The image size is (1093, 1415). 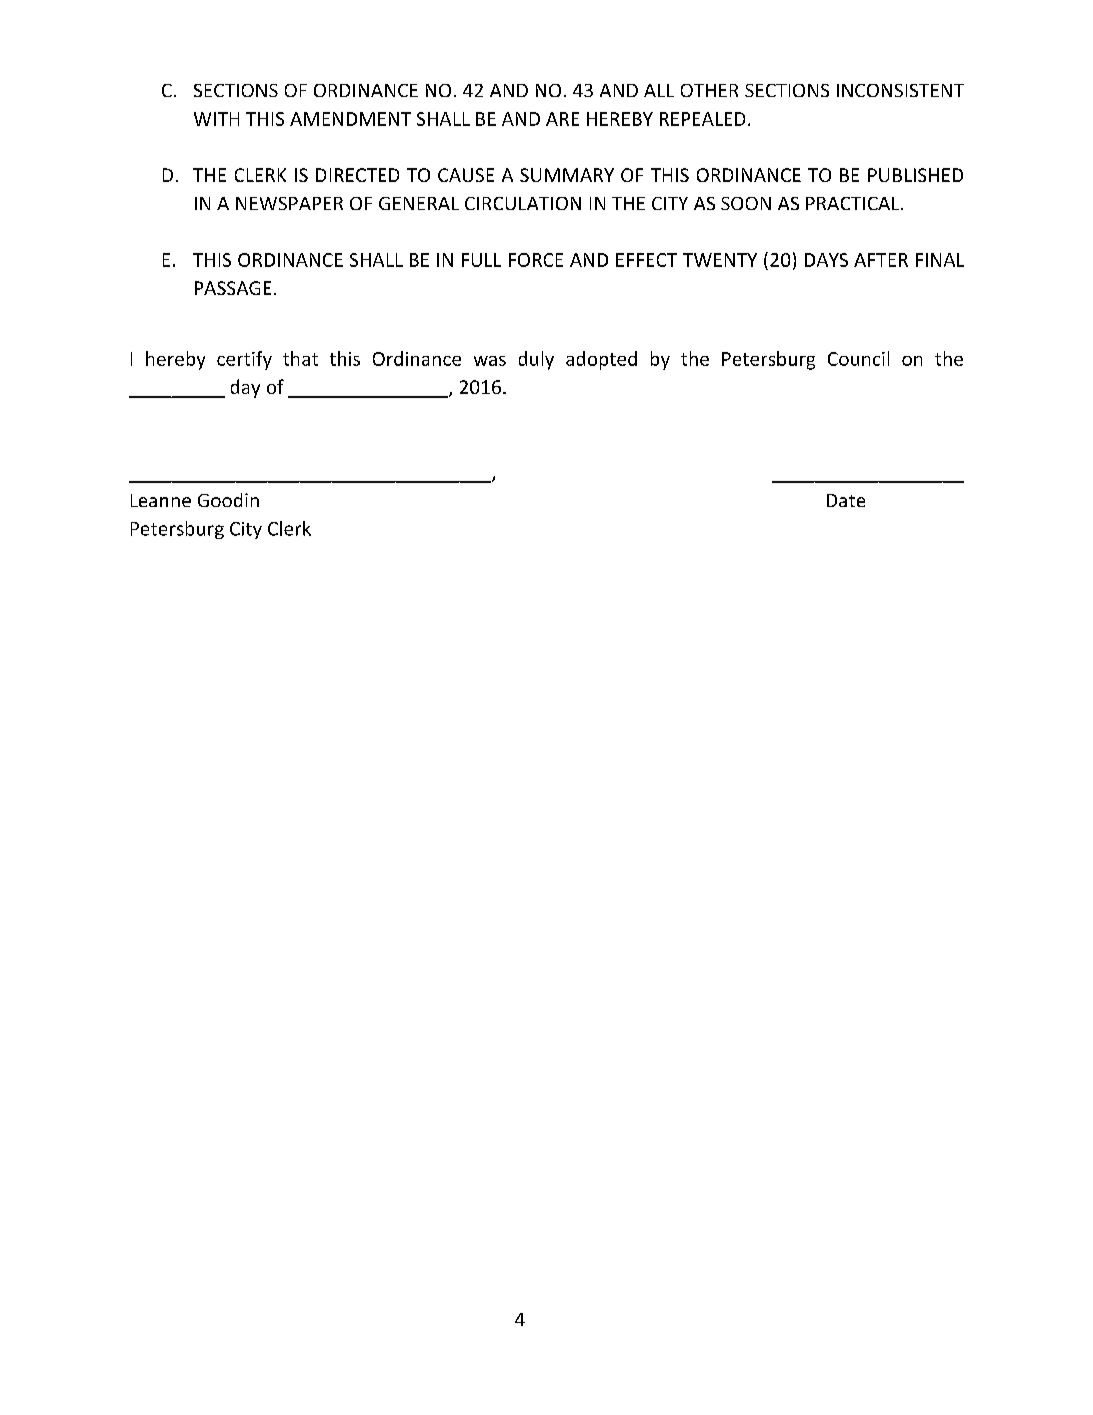 What do you see at coordinates (216, 119) in the page?
I see `WITH` at bounding box center [216, 119].
